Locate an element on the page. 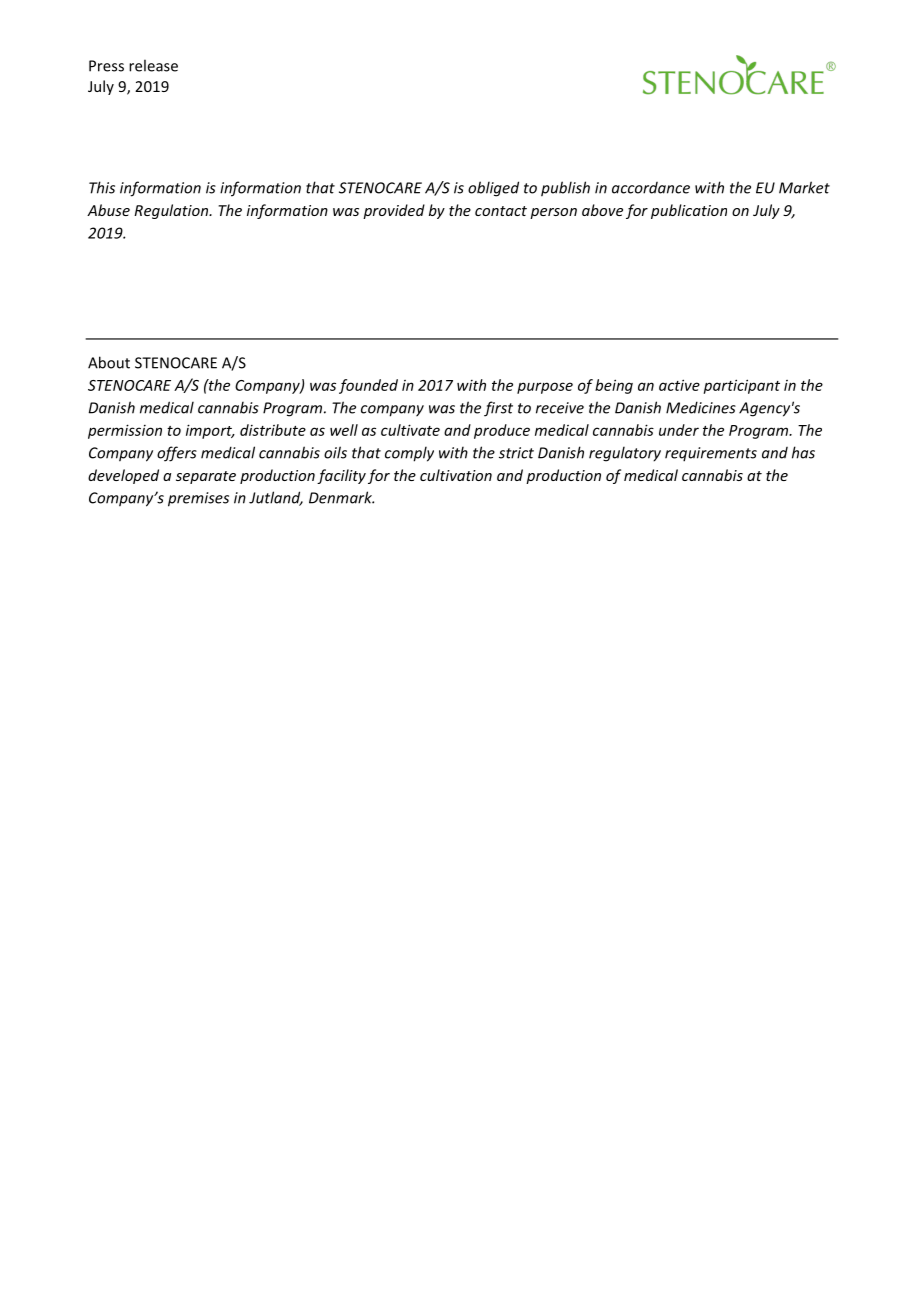 This image has width=924, height=1308. cultivation is located at coordinates (456, 475).
